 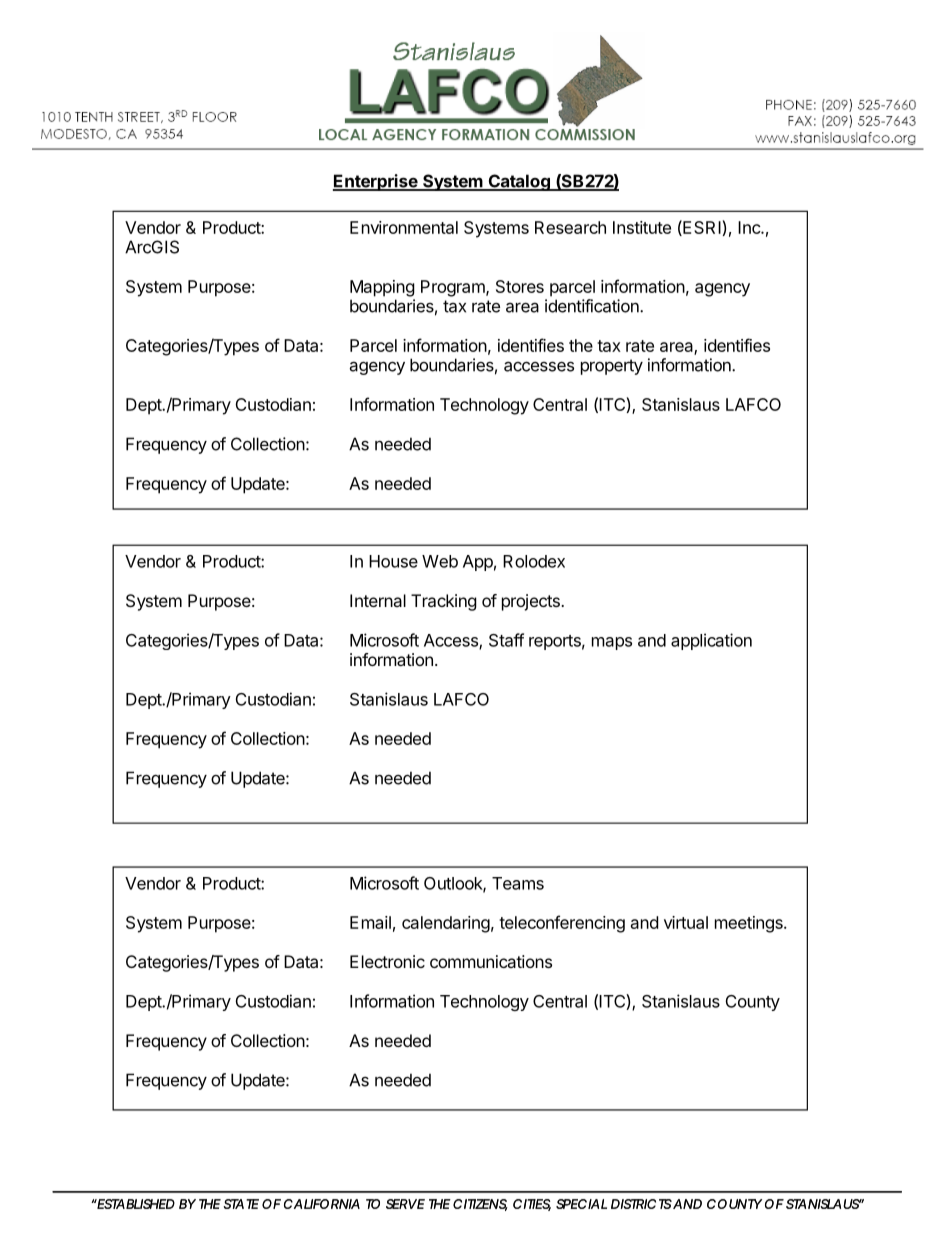 I want to click on Environmental, so click(x=404, y=227).
